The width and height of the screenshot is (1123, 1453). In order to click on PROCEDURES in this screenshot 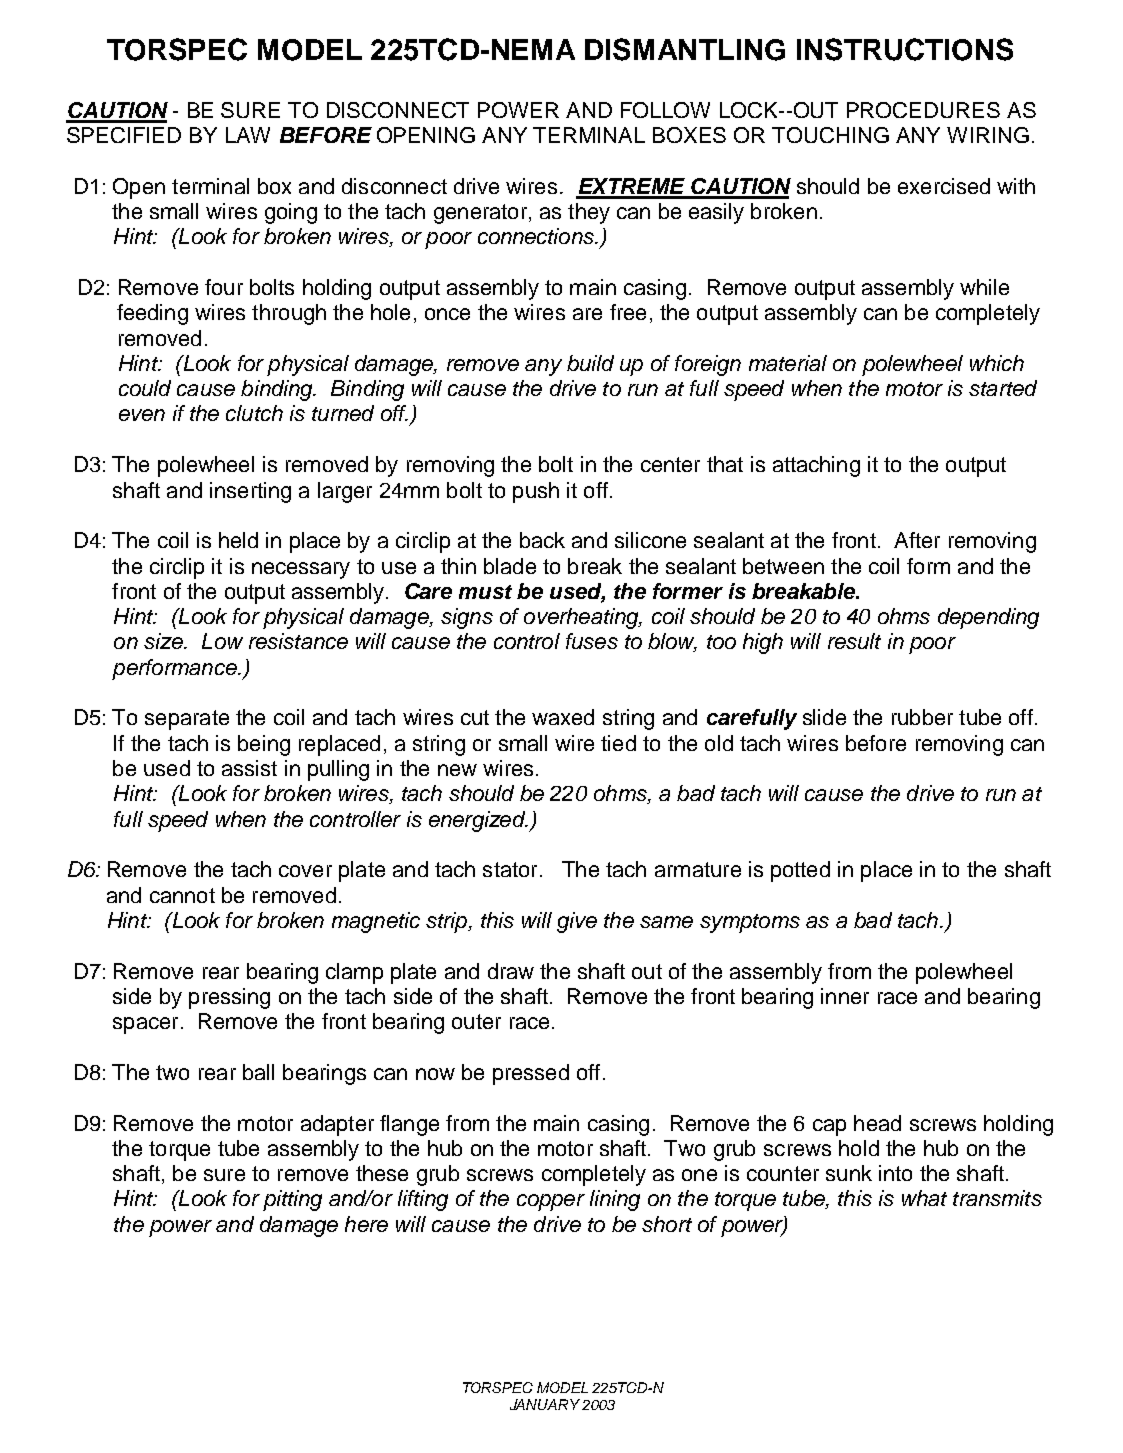, I will do `click(923, 110)`.
